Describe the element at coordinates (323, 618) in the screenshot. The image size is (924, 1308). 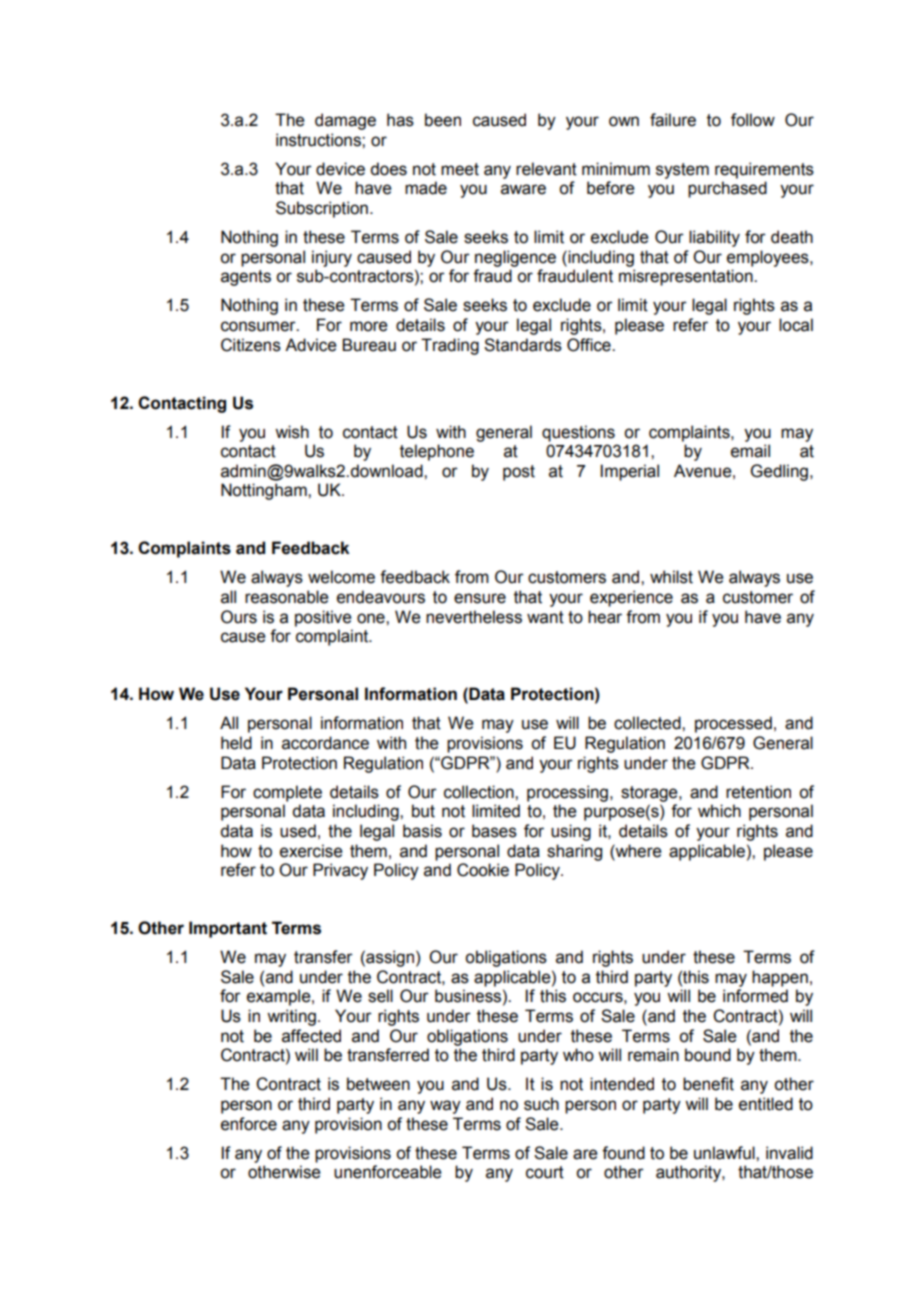
I see `positive` at that location.
